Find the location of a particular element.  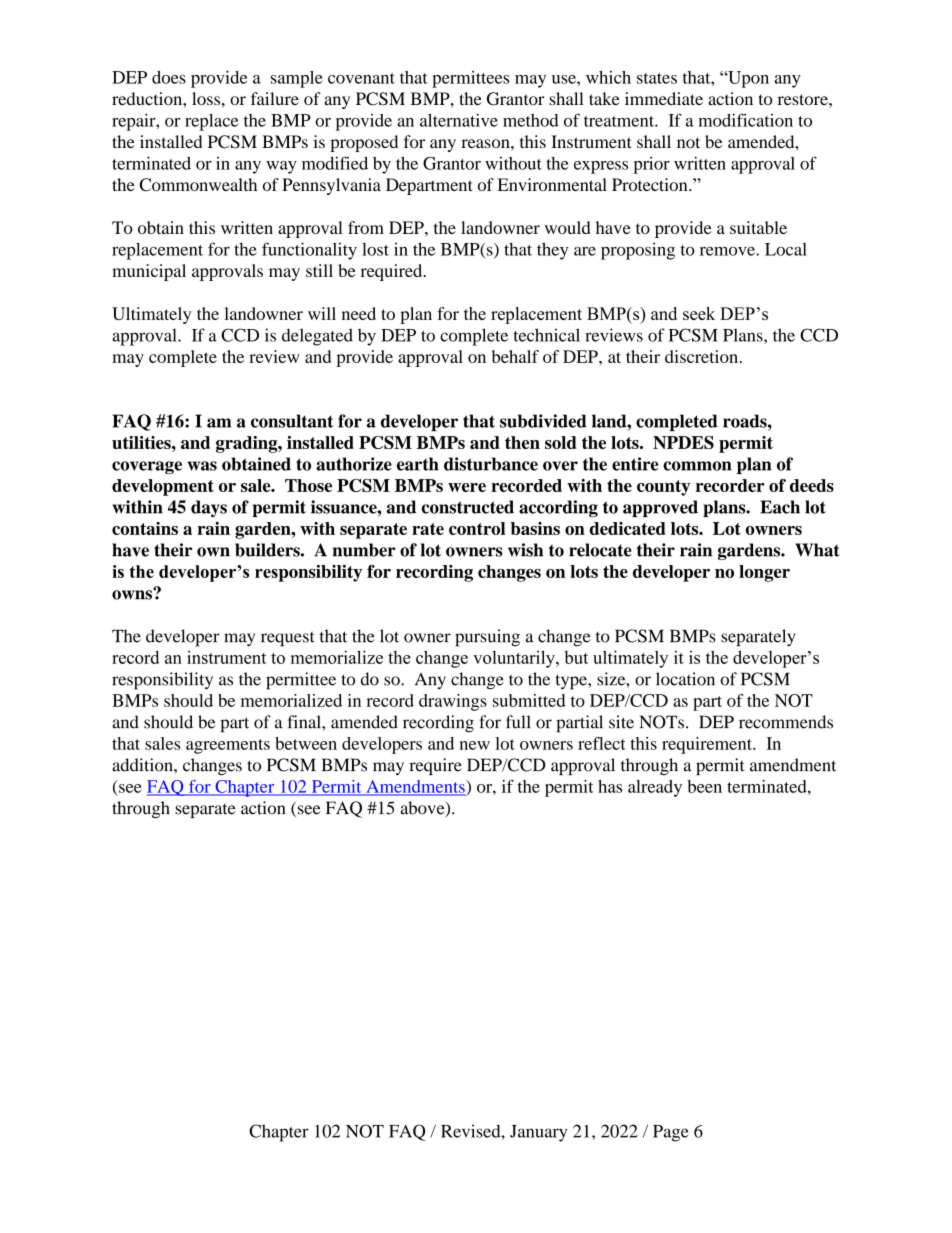

behalf is located at coordinates (515, 356).
